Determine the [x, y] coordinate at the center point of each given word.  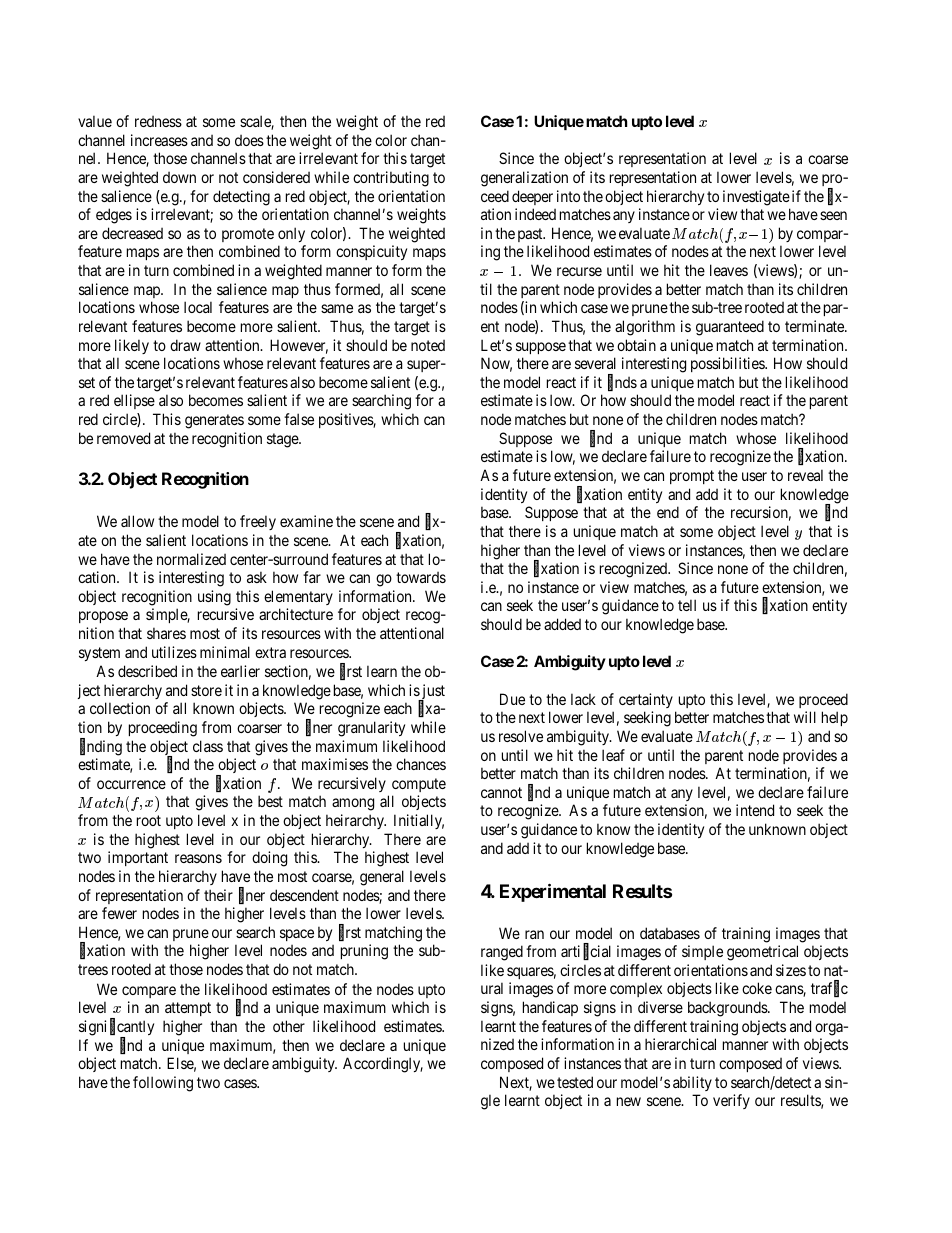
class [208, 746]
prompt [692, 477]
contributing [391, 179]
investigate [756, 198]
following [163, 1084]
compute [419, 785]
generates [214, 421]
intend [755, 810]
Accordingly [383, 1065]
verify [731, 1101]
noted [428, 345]
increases [159, 140]
